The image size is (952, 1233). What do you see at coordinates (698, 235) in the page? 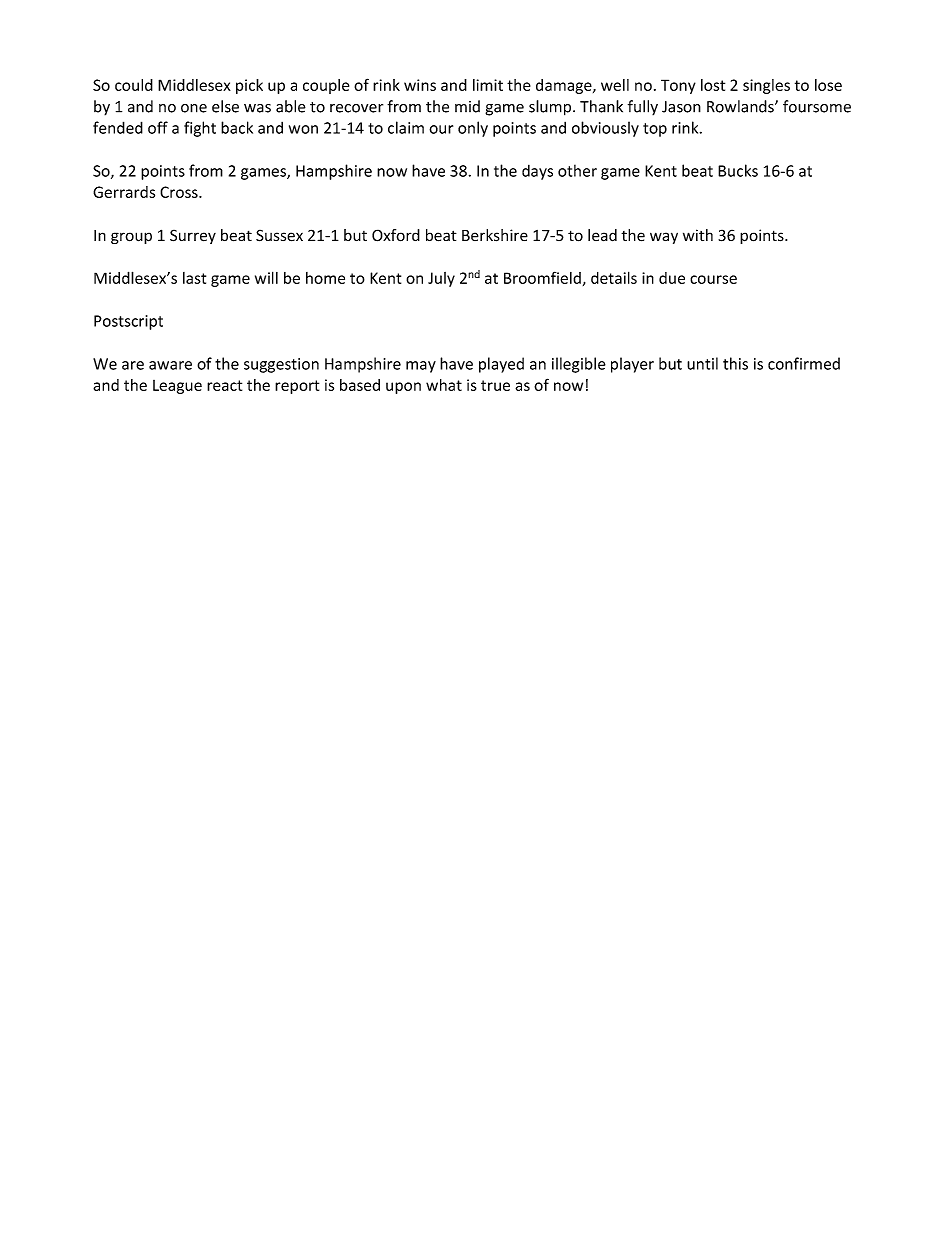
I see `with` at bounding box center [698, 235].
